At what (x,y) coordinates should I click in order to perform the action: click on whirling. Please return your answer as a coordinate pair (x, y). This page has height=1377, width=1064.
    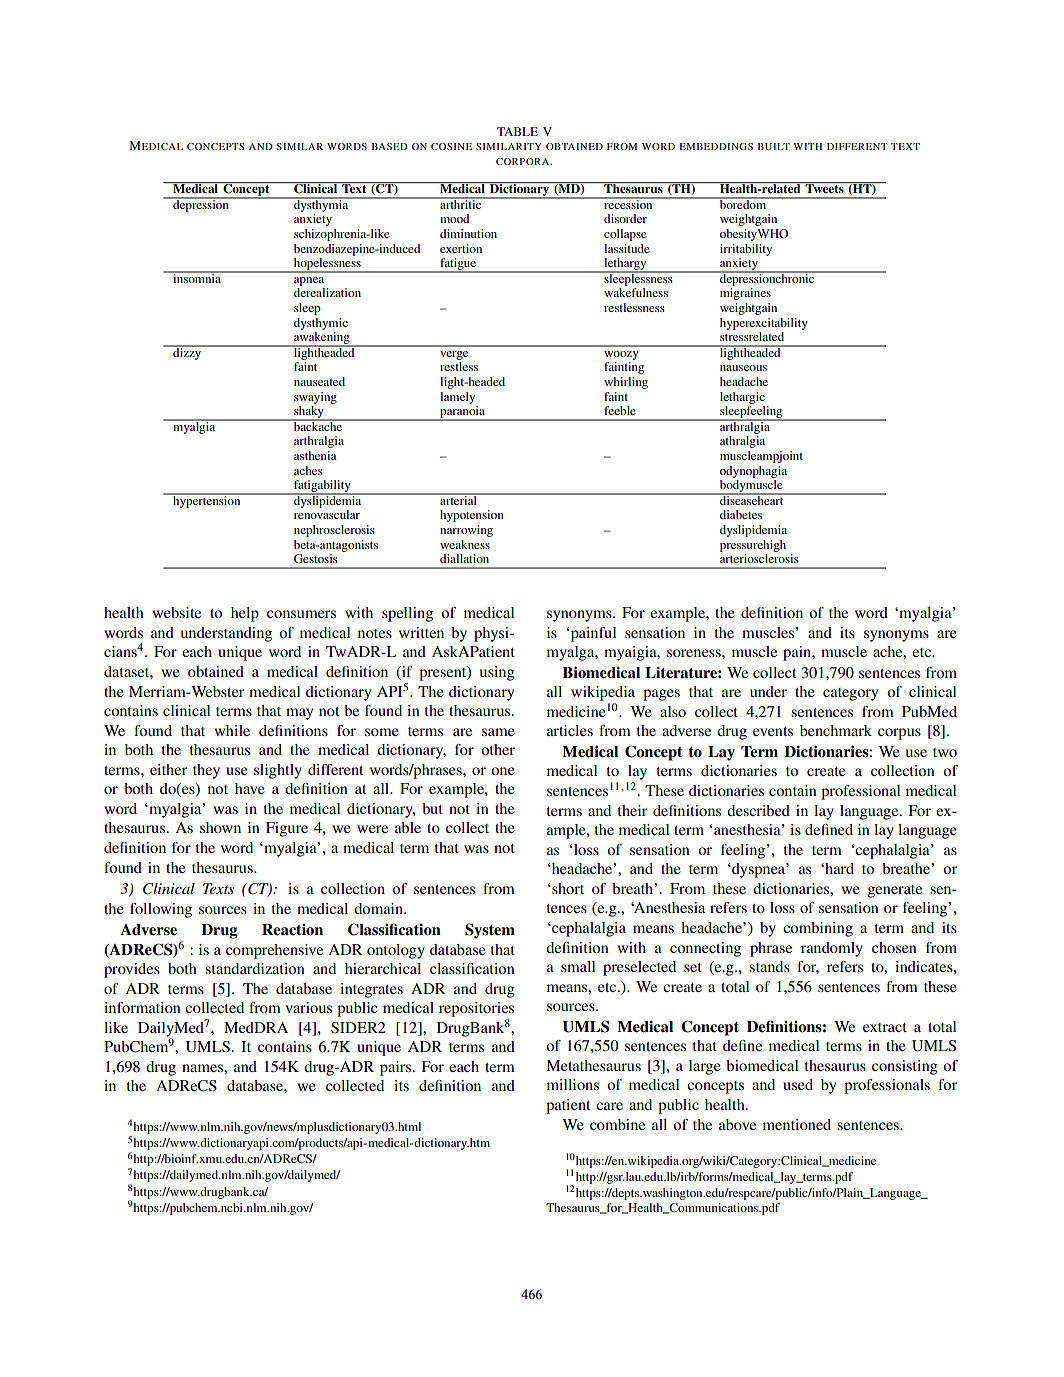
    Looking at the image, I should click on (626, 383).
